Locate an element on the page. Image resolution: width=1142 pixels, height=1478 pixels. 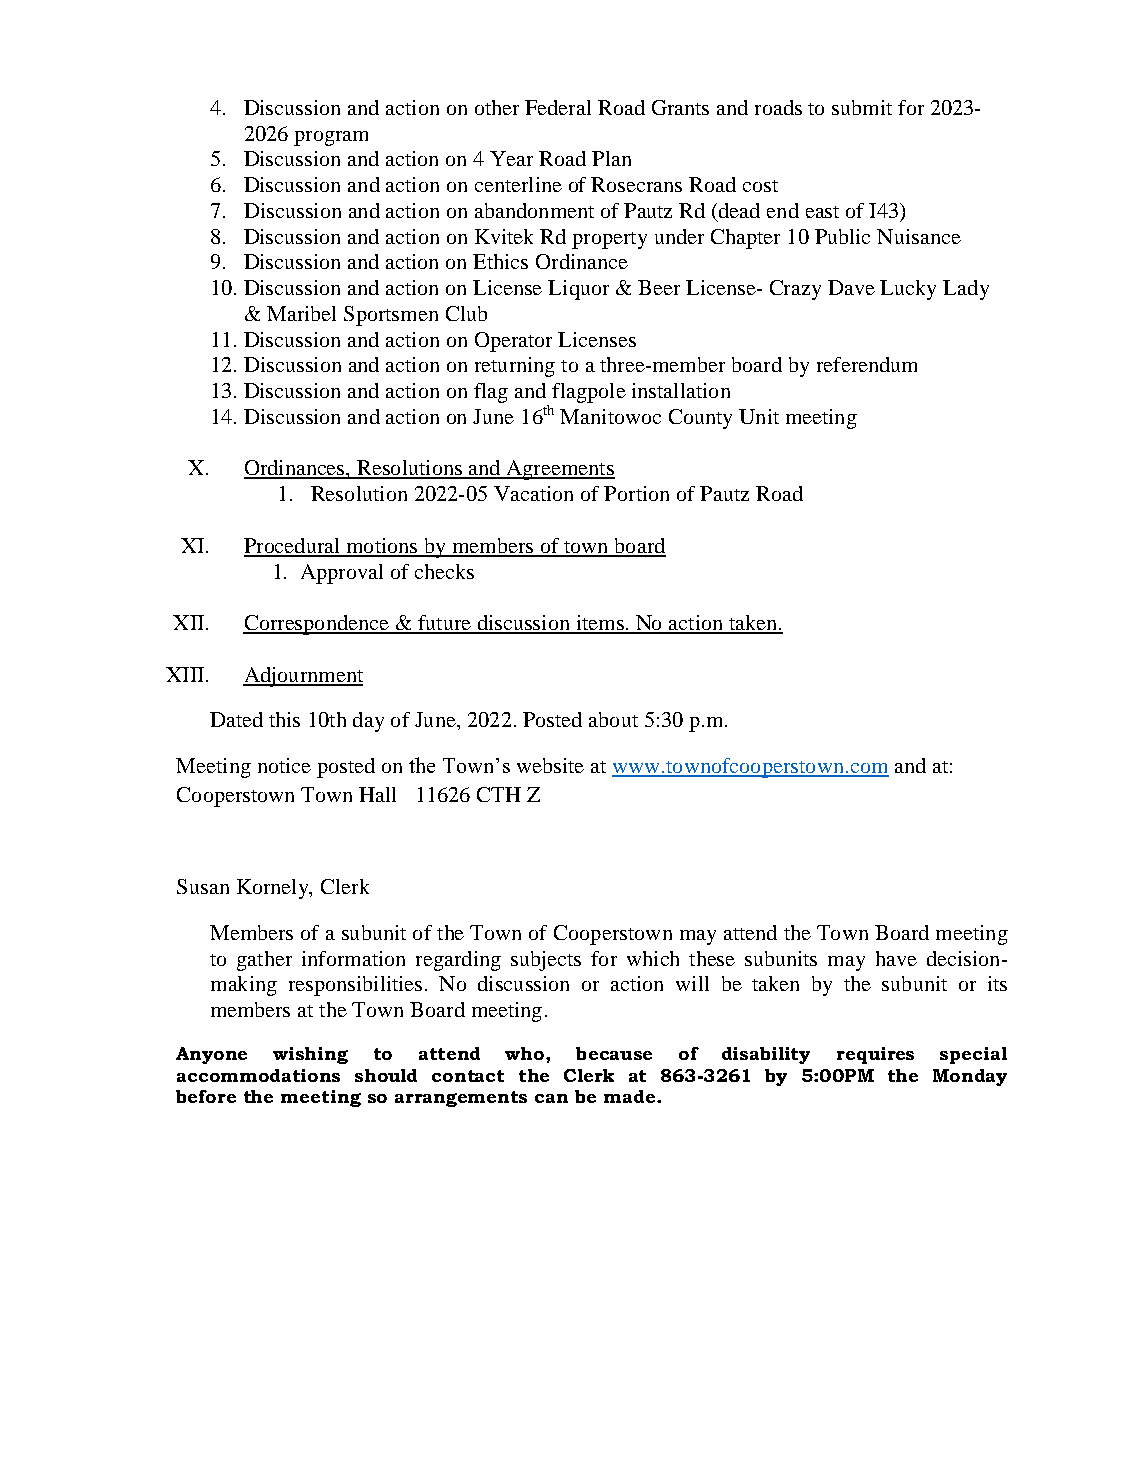
notice is located at coordinates (284, 765).
